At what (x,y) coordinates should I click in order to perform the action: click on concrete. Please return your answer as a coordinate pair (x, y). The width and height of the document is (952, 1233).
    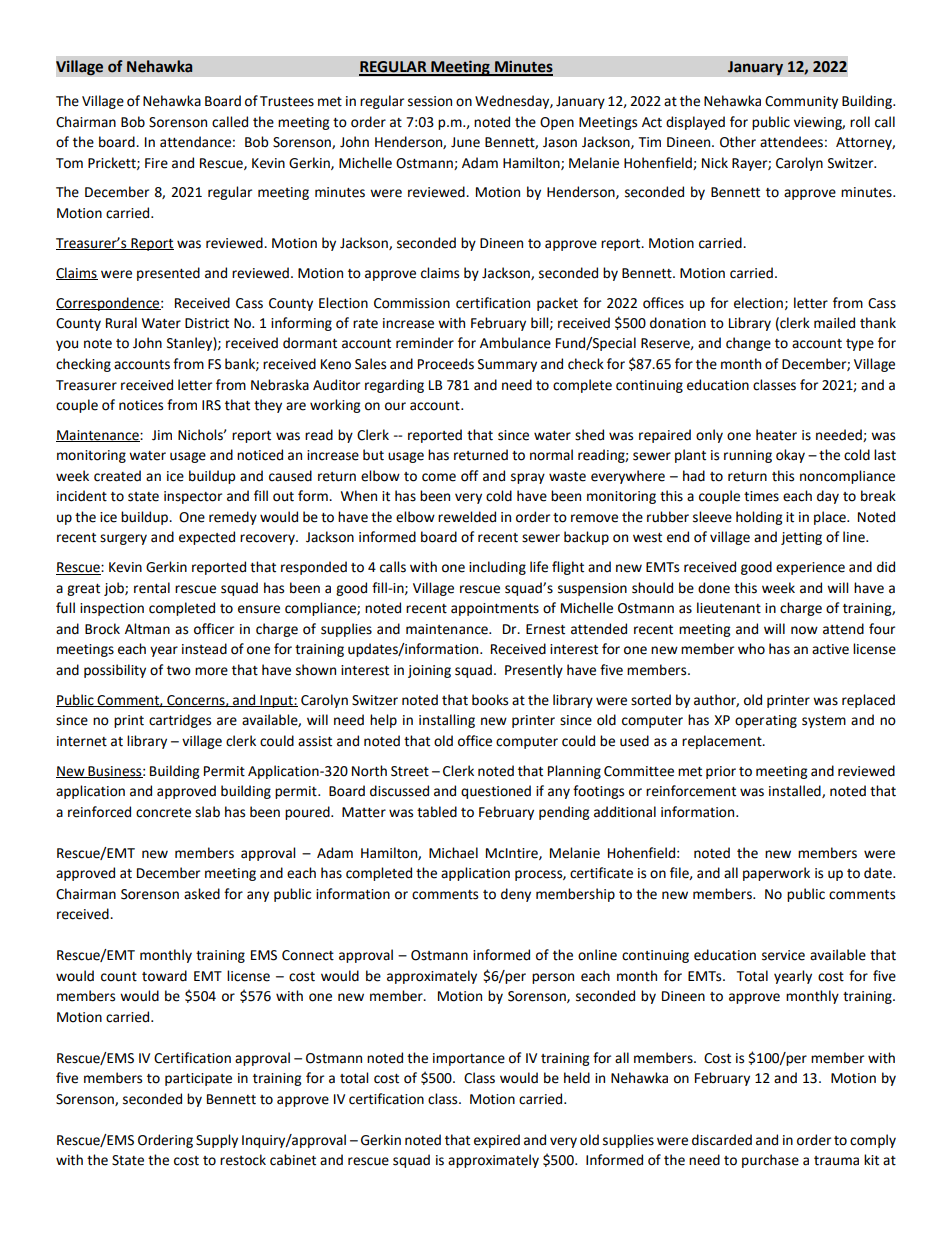
    Looking at the image, I should click on (163, 813).
